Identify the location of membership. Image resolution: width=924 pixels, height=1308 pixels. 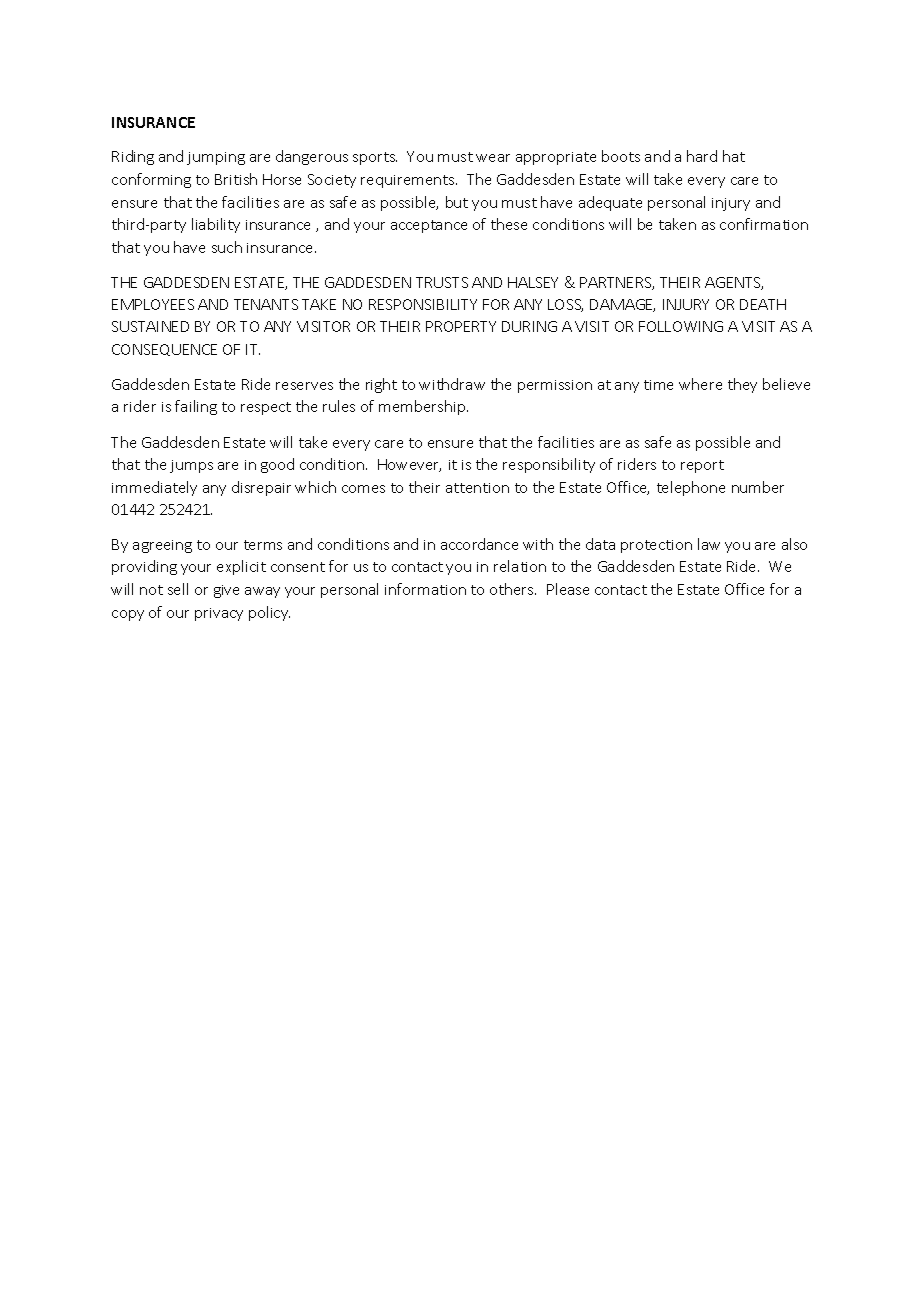
(423, 407).
